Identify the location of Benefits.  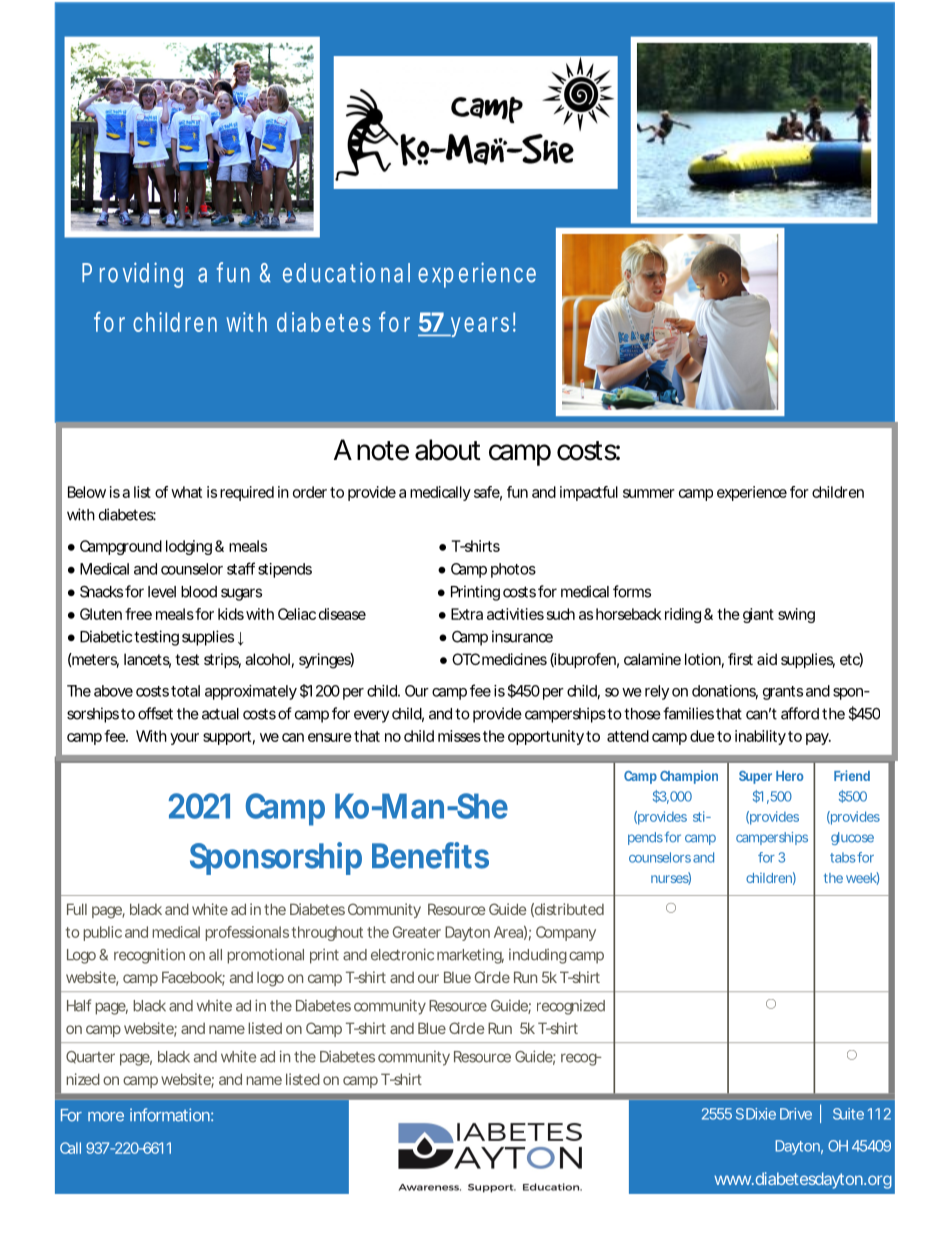
(430, 855).
